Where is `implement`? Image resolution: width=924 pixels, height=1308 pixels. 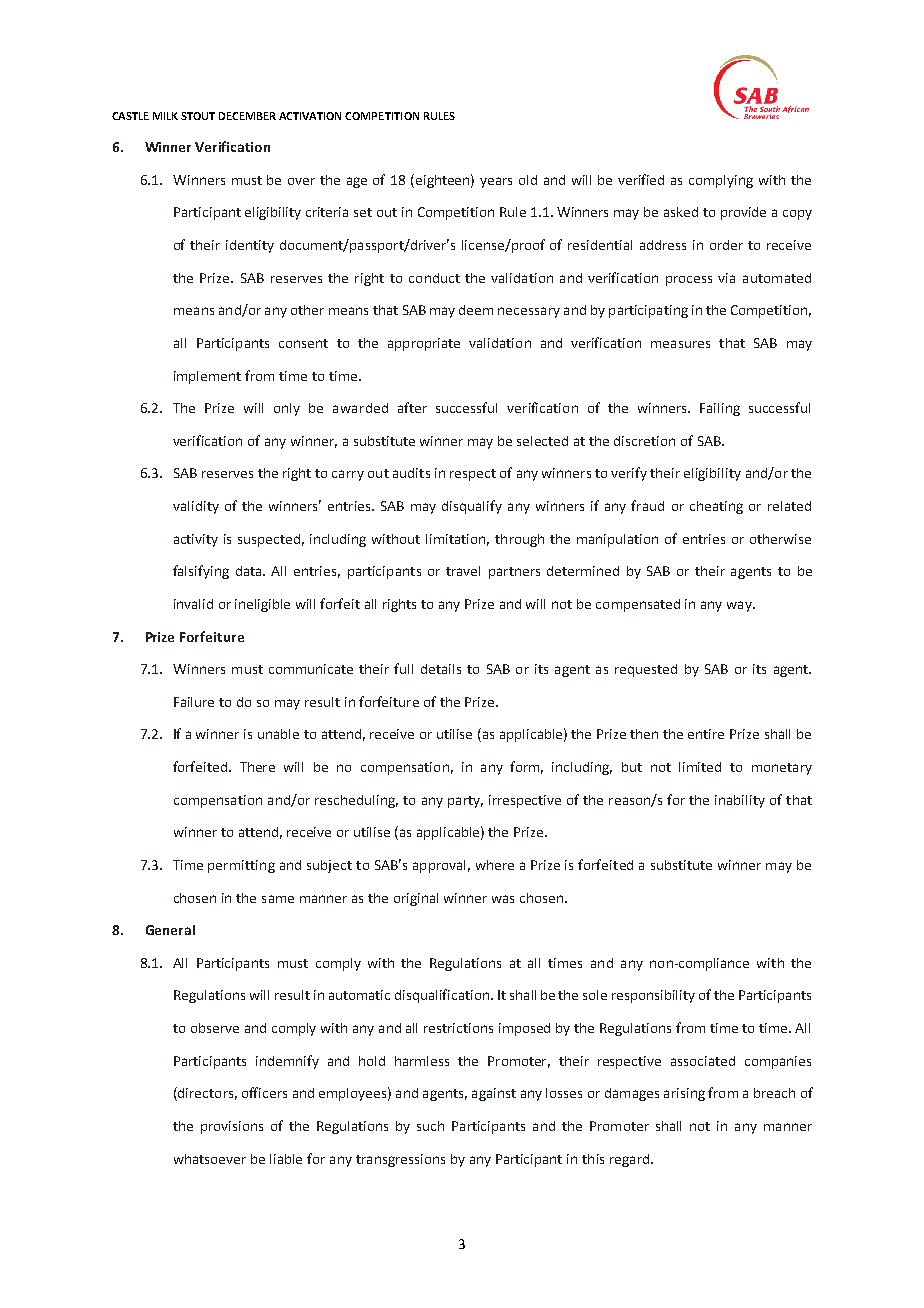
implement is located at coordinates (207, 377).
